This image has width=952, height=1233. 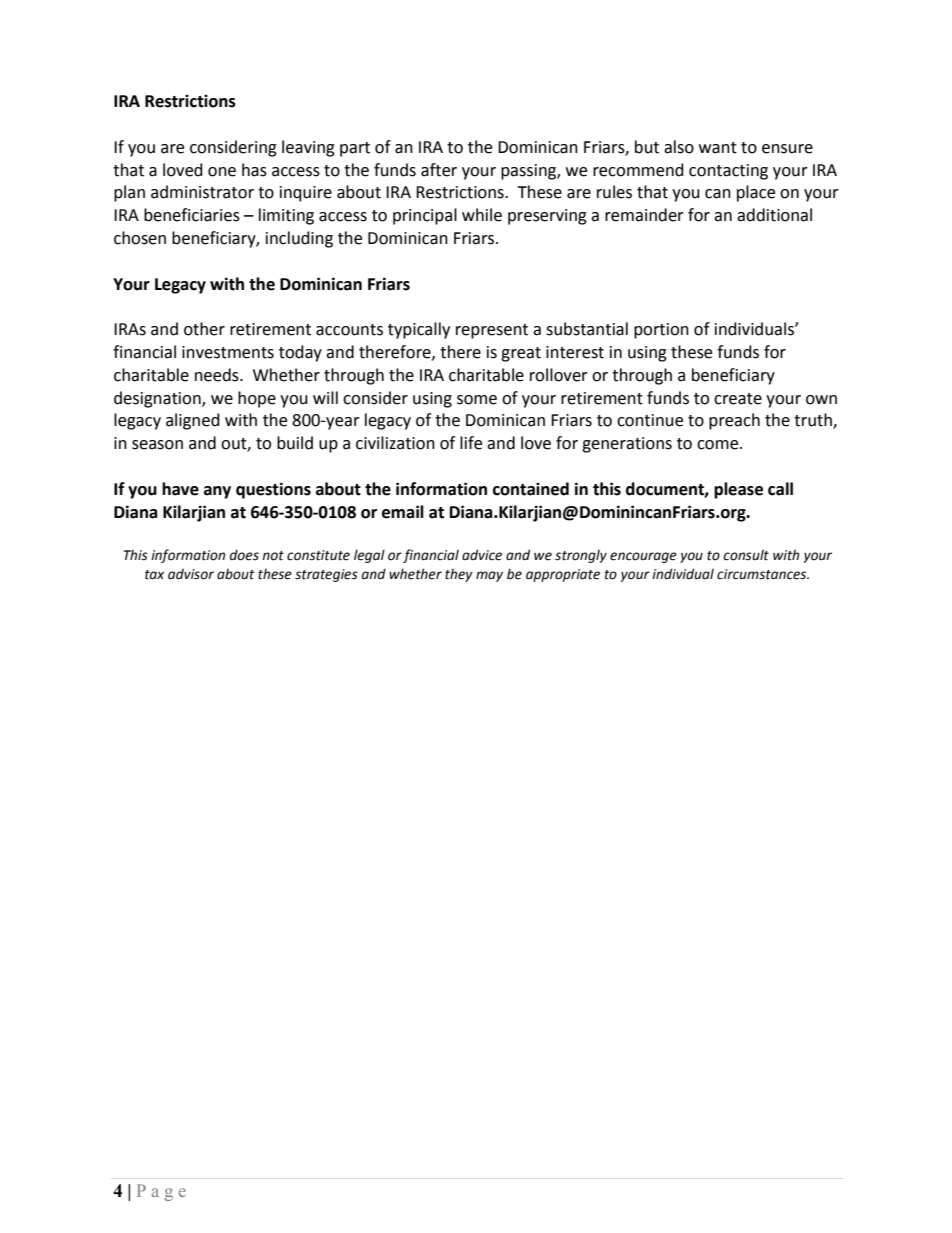 I want to click on contacting, so click(x=728, y=172).
